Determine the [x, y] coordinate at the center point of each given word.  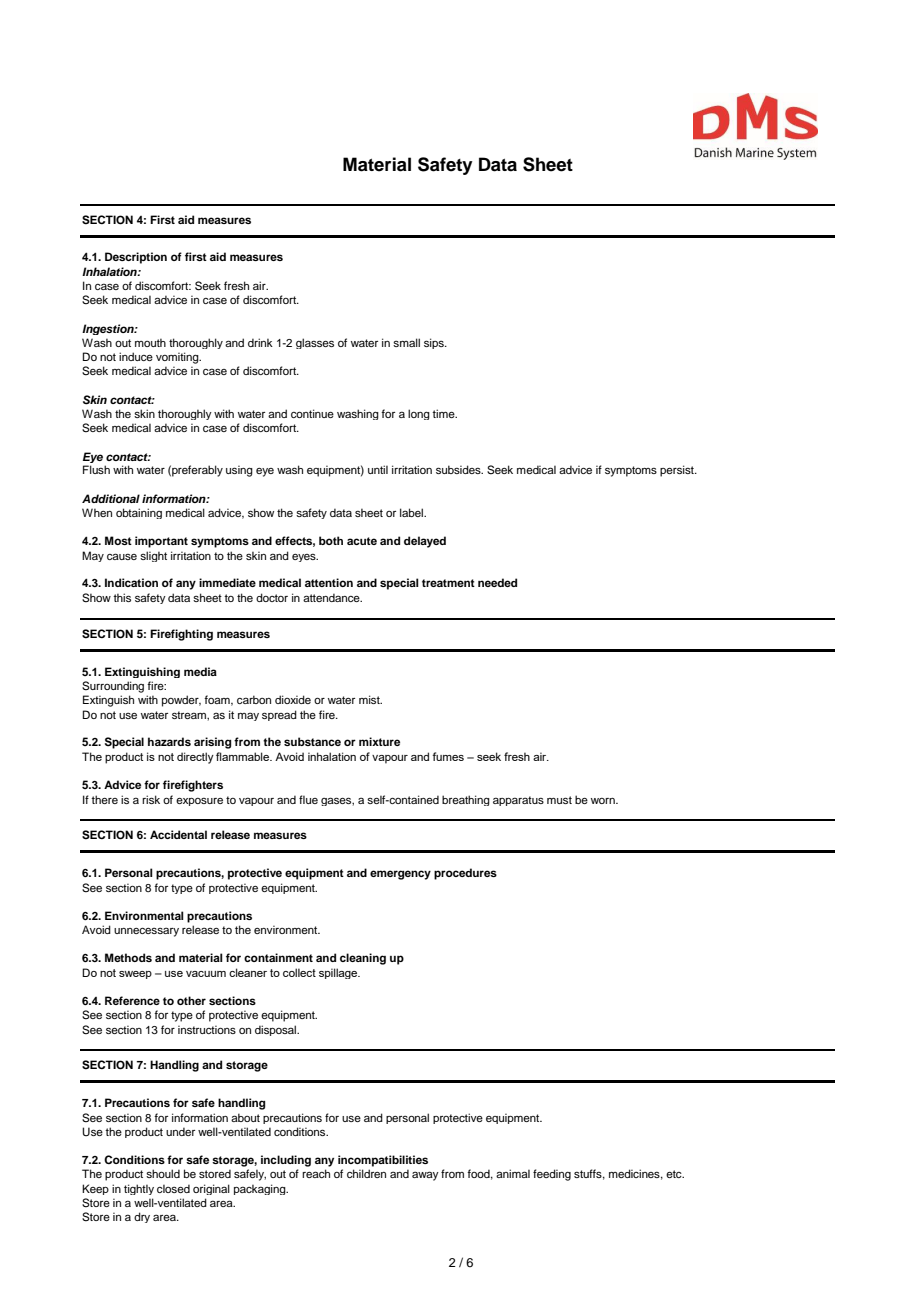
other [191, 1000]
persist [678, 471]
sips [435, 343]
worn [604, 801]
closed [173, 1188]
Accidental [178, 834]
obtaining [139, 513]
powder [181, 701]
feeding [552, 1175]
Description [136, 258]
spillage [339, 973]
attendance [332, 597]
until [378, 469]
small [406, 342]
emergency [400, 875]
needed [497, 582]
